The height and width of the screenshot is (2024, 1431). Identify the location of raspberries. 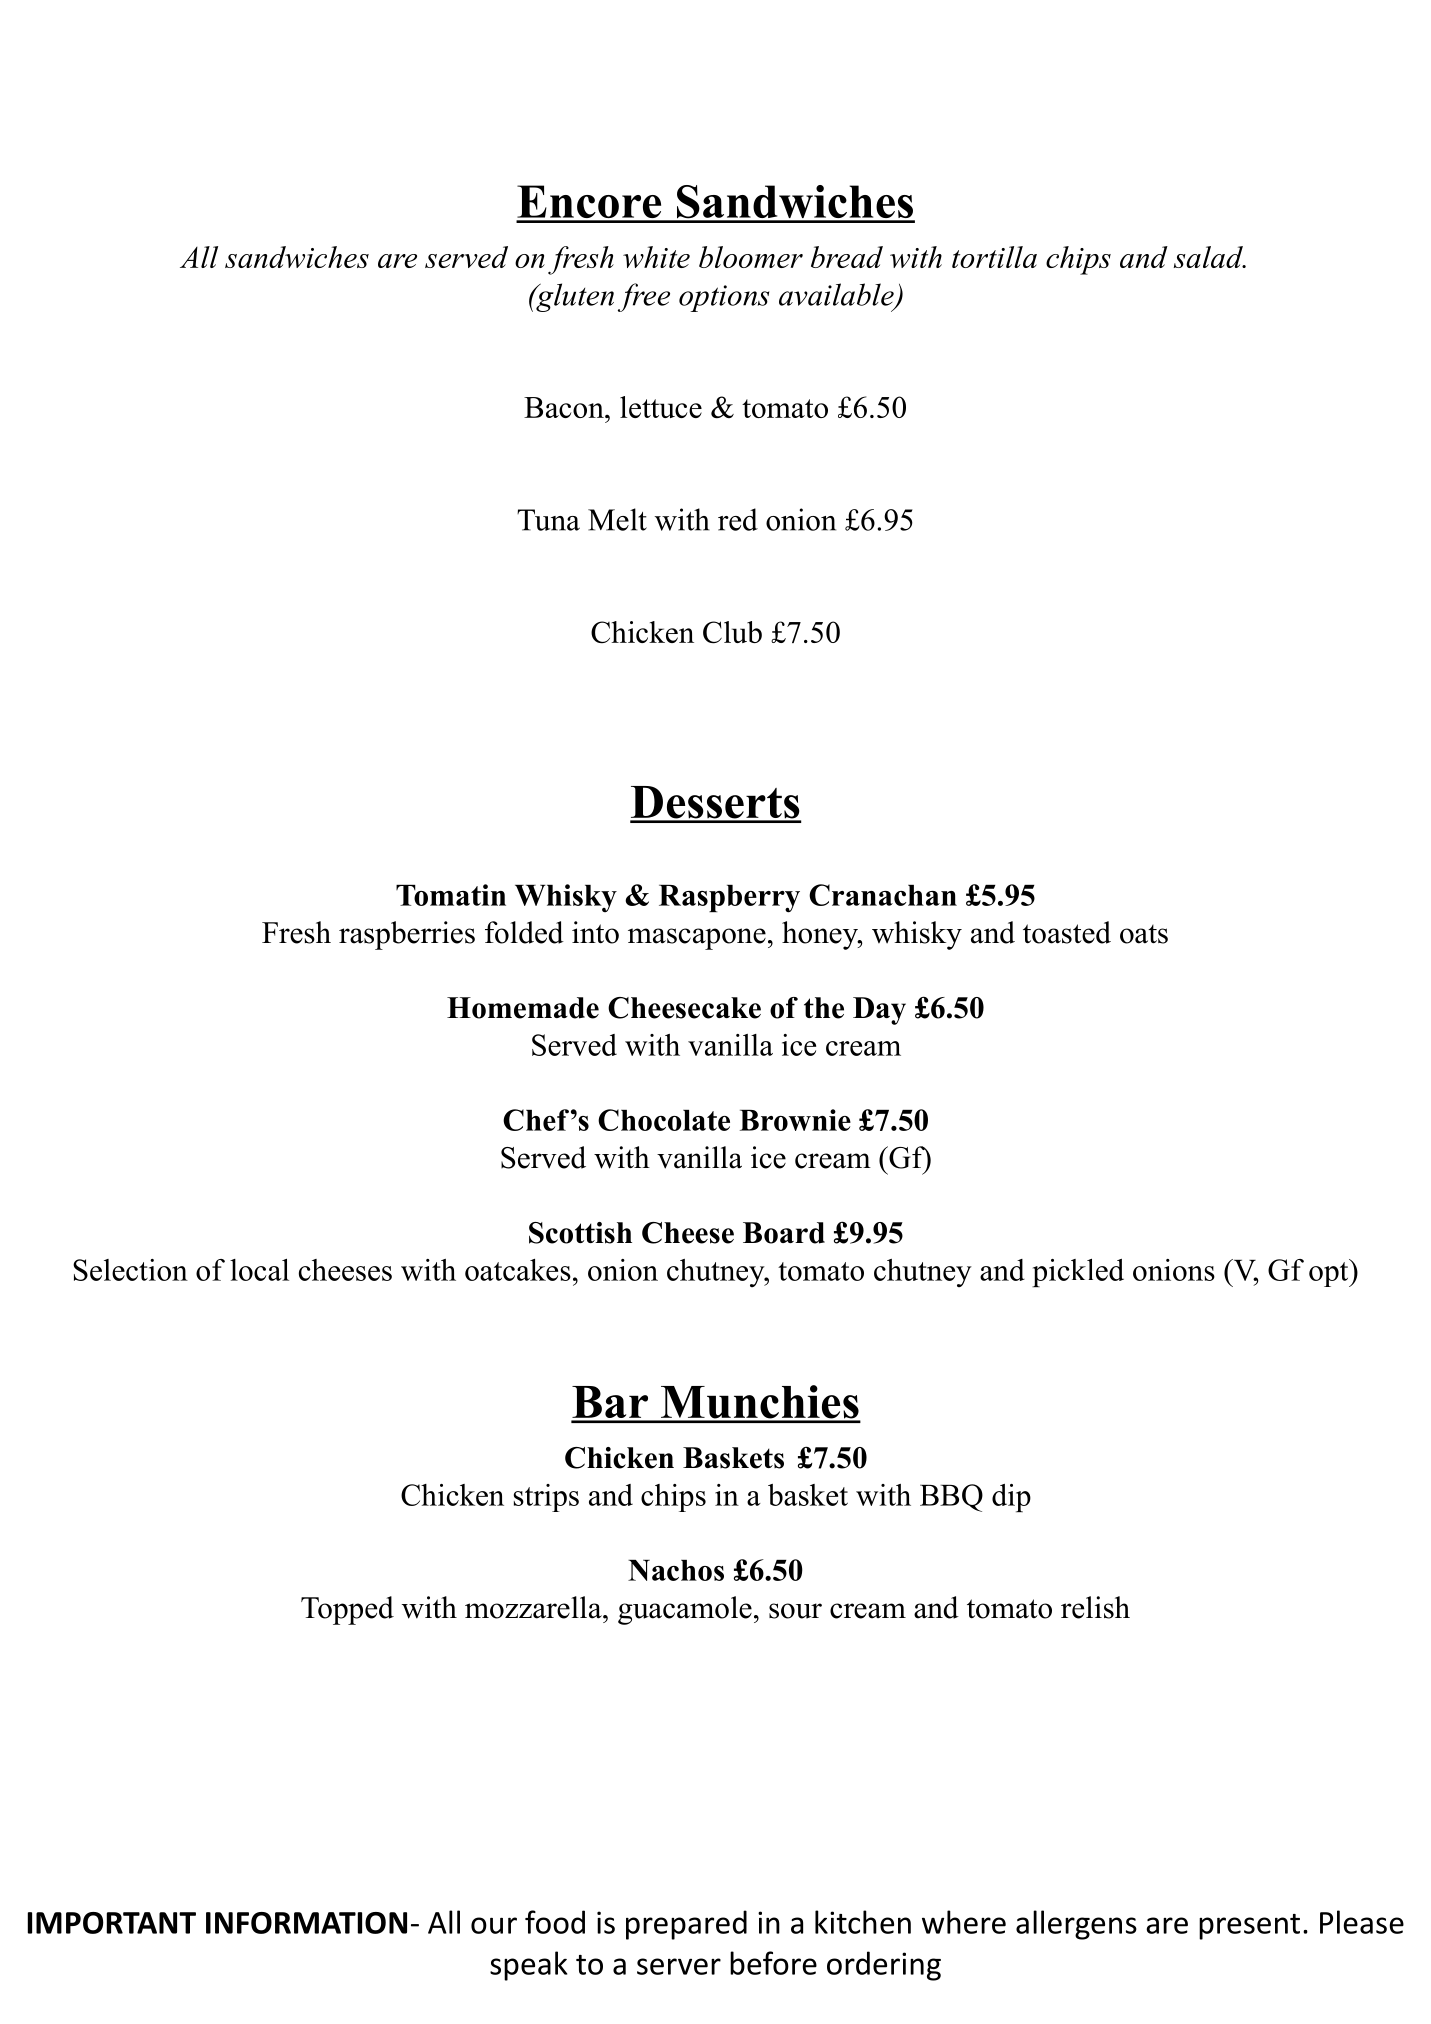
(407, 935).
